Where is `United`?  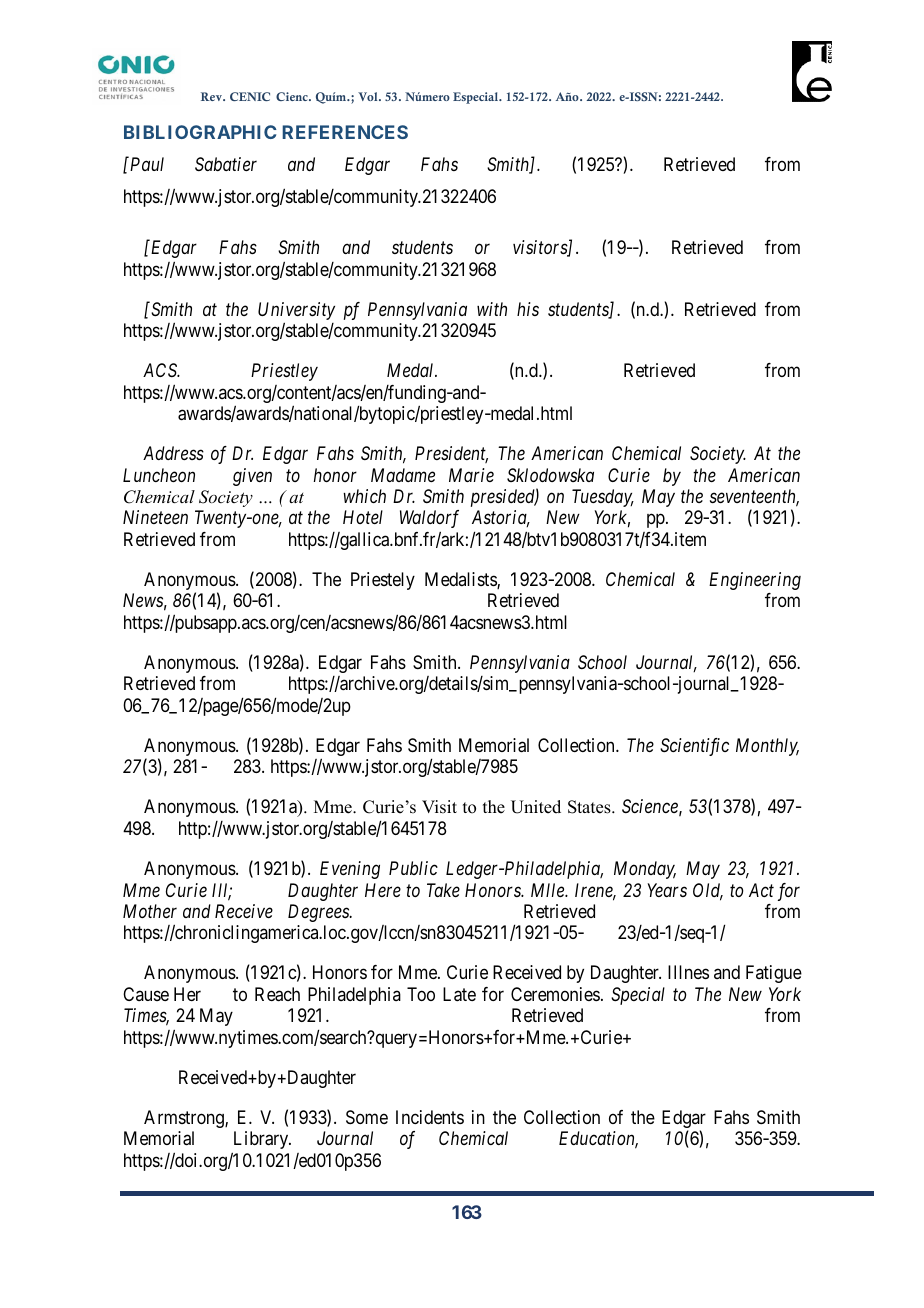
United is located at coordinates (536, 807).
